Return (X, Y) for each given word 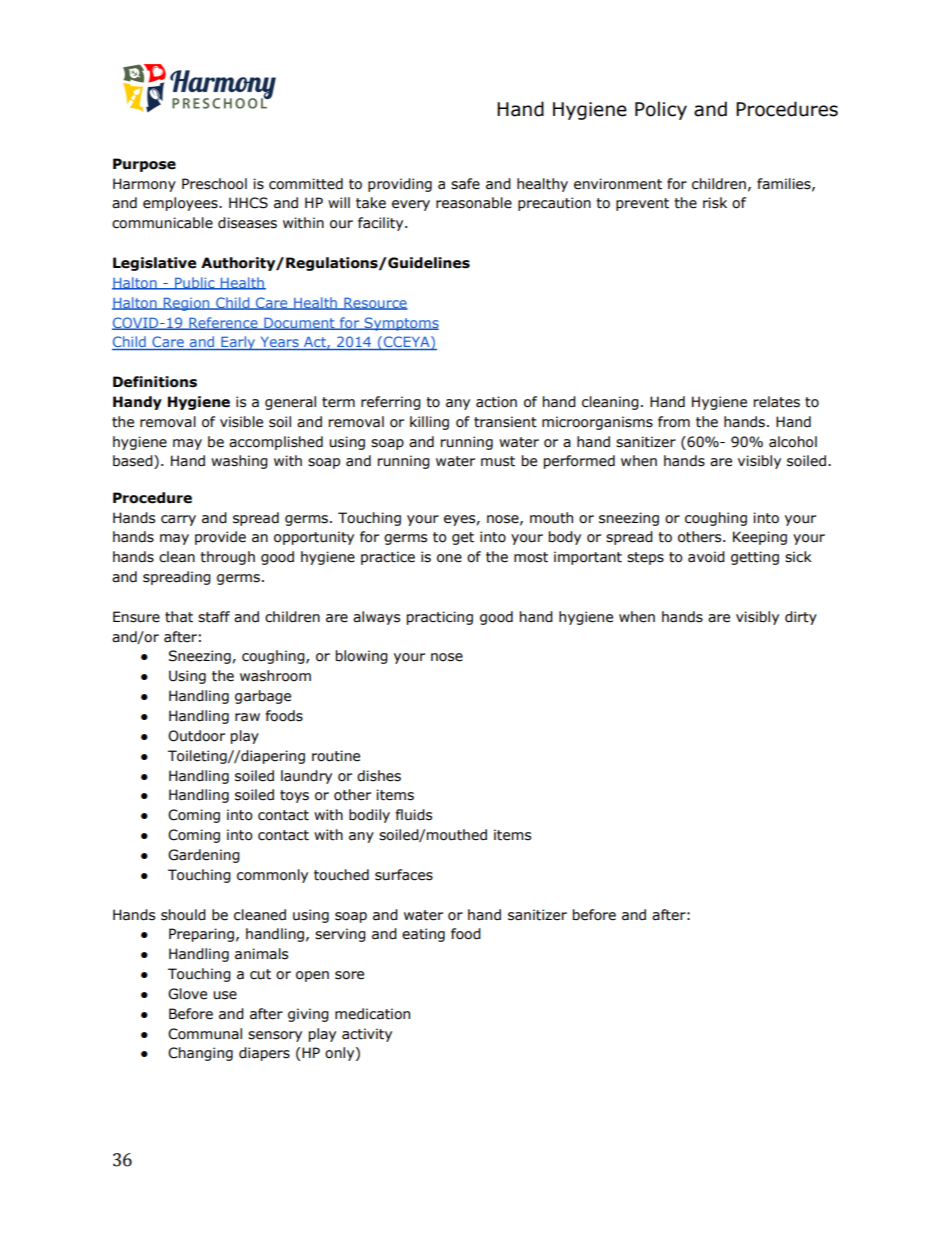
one (449, 558)
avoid (706, 557)
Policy (661, 110)
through (227, 558)
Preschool (214, 184)
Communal (205, 1034)
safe (465, 184)
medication (372, 1014)
